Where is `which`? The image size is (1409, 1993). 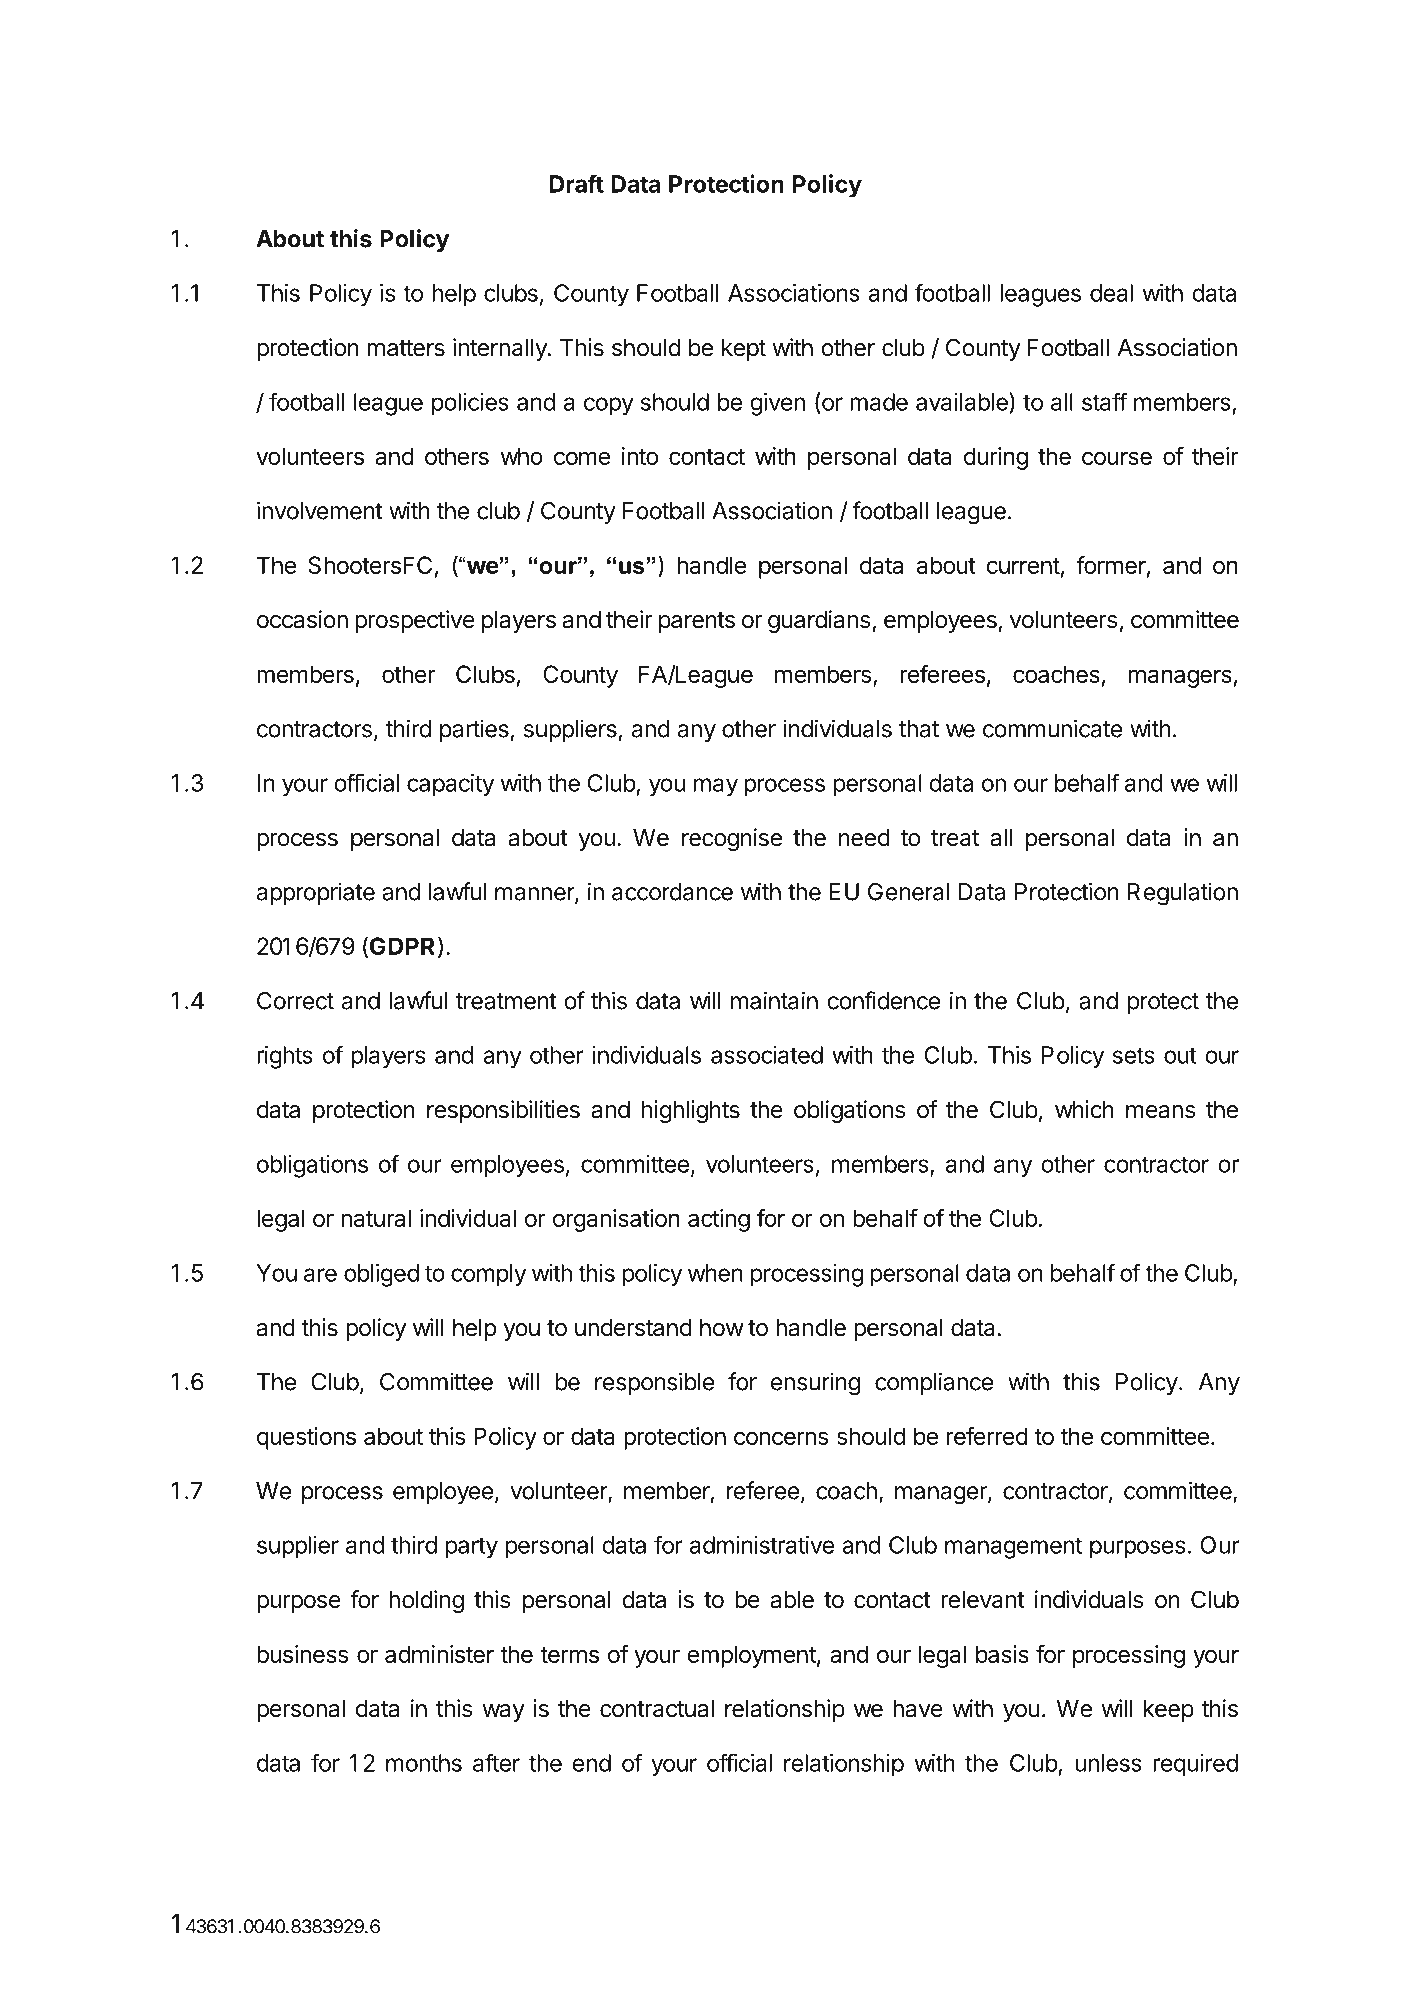 which is located at coordinates (1084, 1109).
